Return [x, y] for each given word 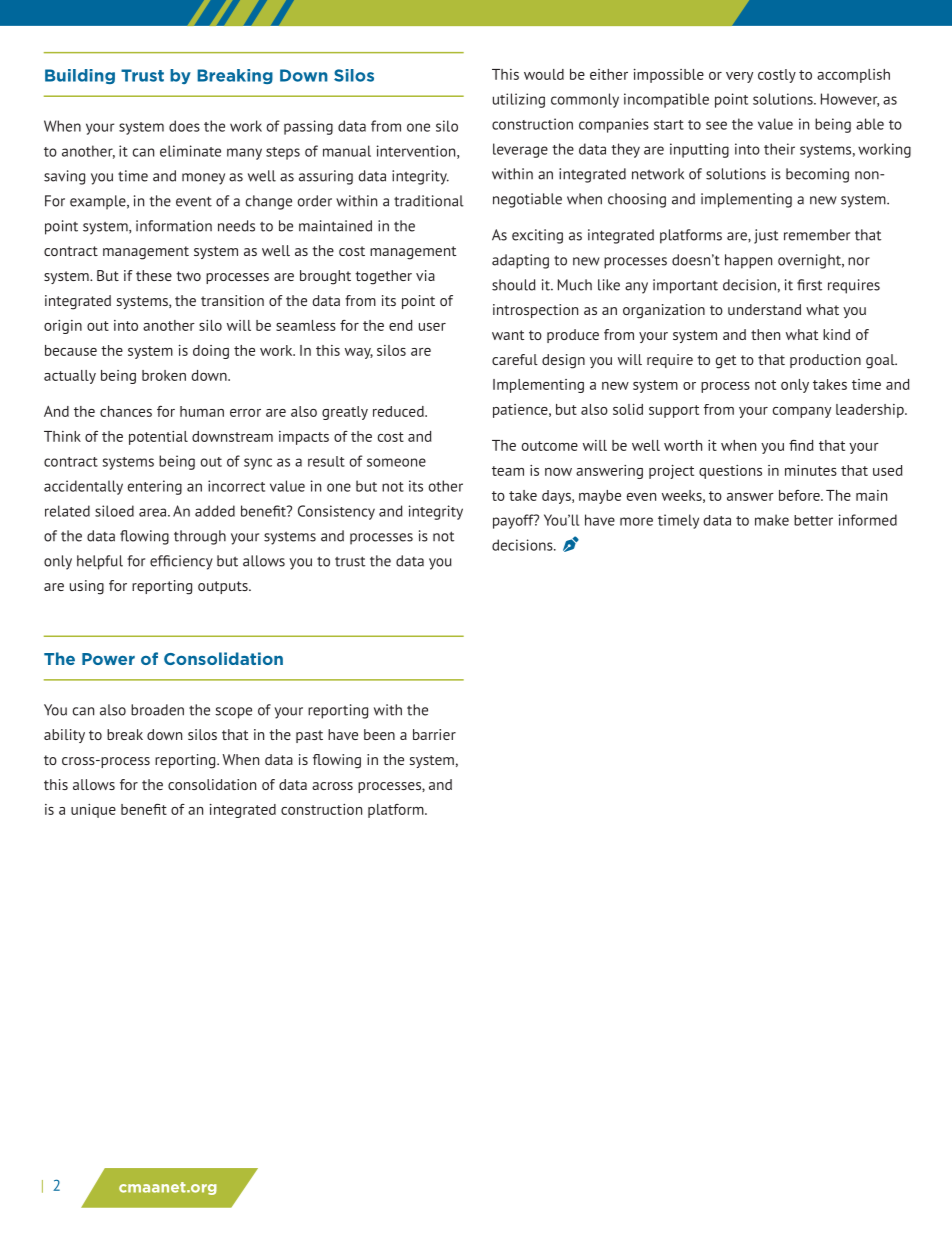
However [850, 100]
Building [80, 76]
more [636, 521]
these [154, 275]
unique [93, 811]
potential [158, 438]
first [809, 285]
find [801, 445]
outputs [224, 587]
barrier [434, 734]
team [508, 471]
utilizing [519, 100]
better [813, 520]
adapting [520, 261]
